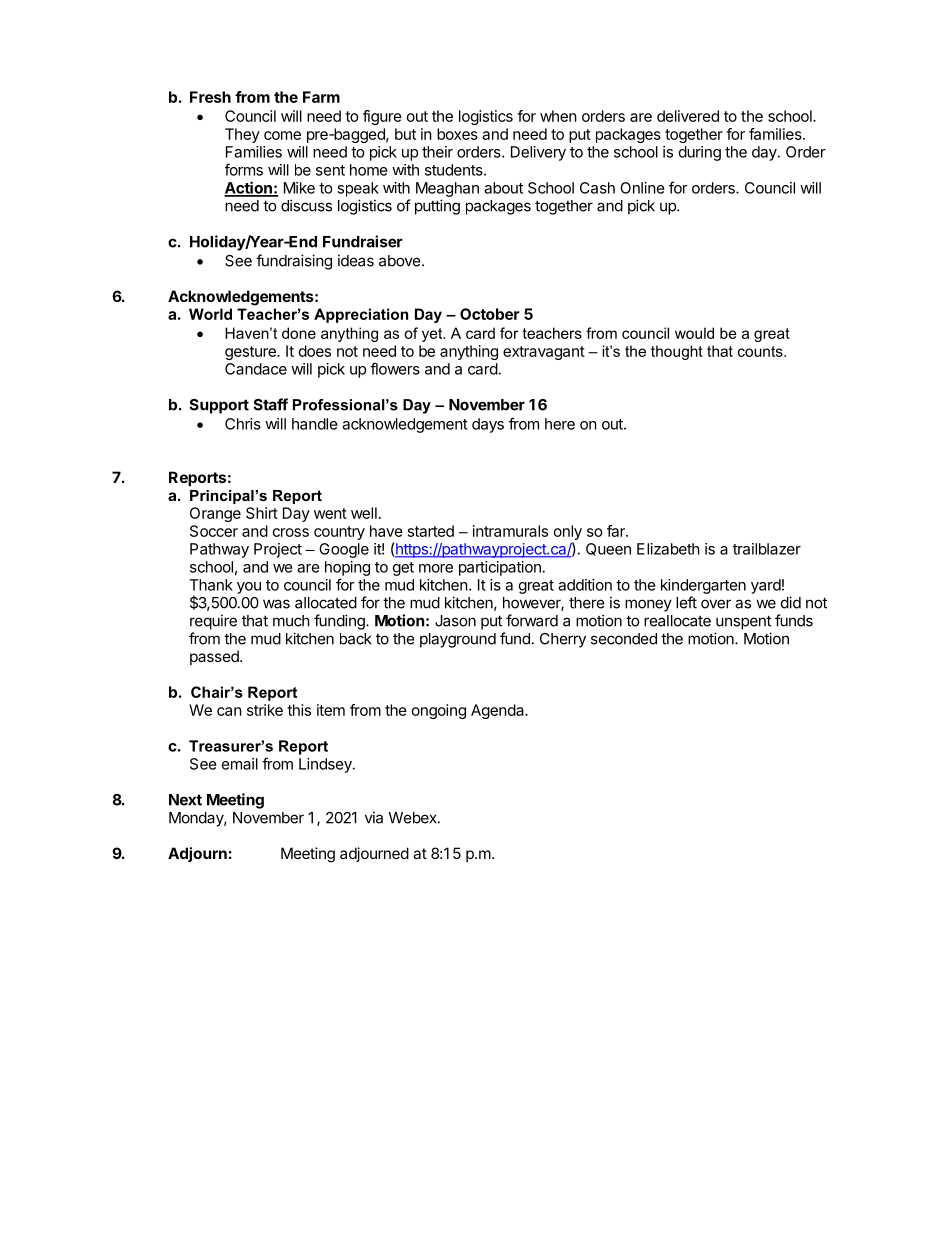 This screenshot has height=1233, width=952. What do you see at coordinates (488, 425) in the screenshot?
I see `days` at bounding box center [488, 425].
